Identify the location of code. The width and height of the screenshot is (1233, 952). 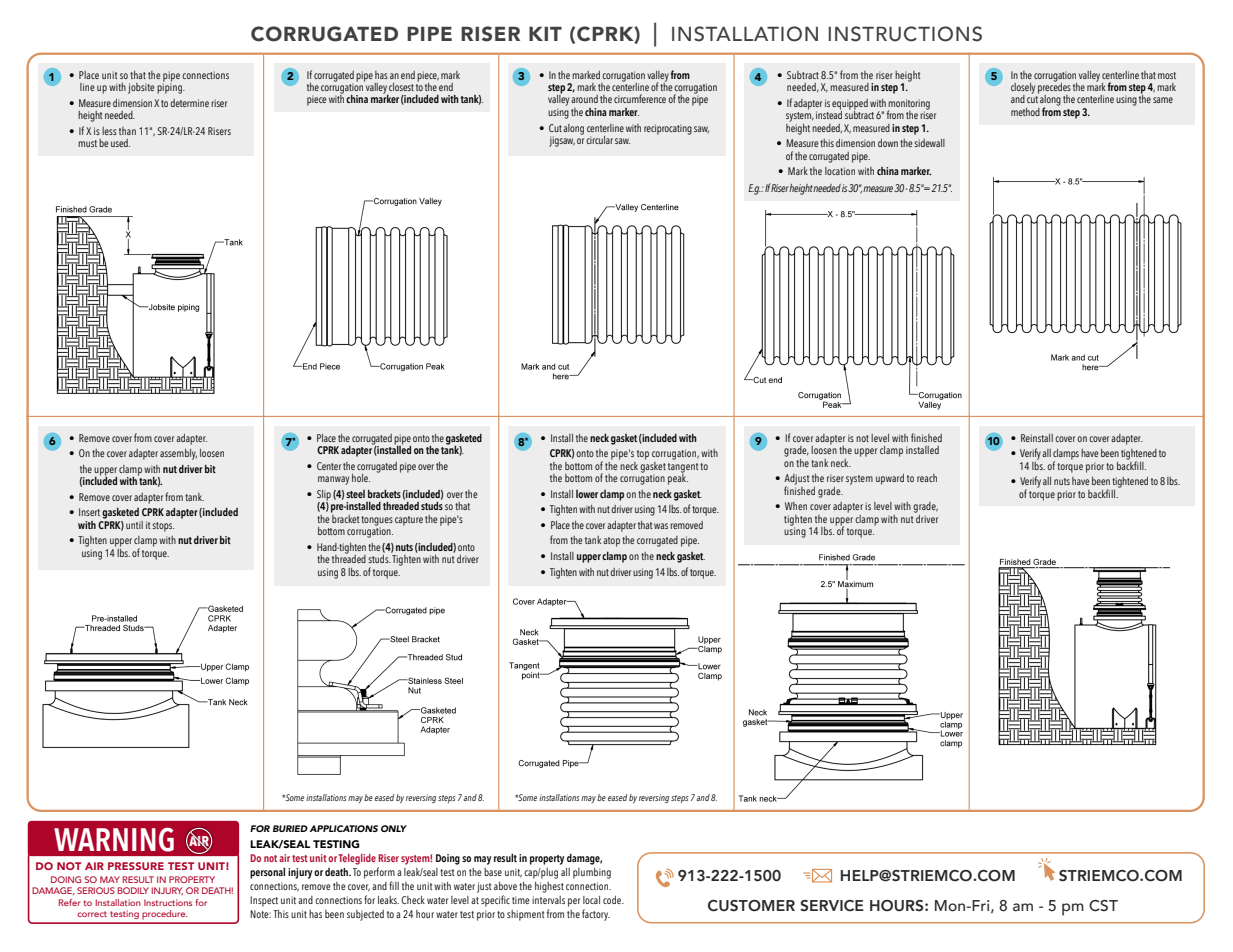
(613, 900).
